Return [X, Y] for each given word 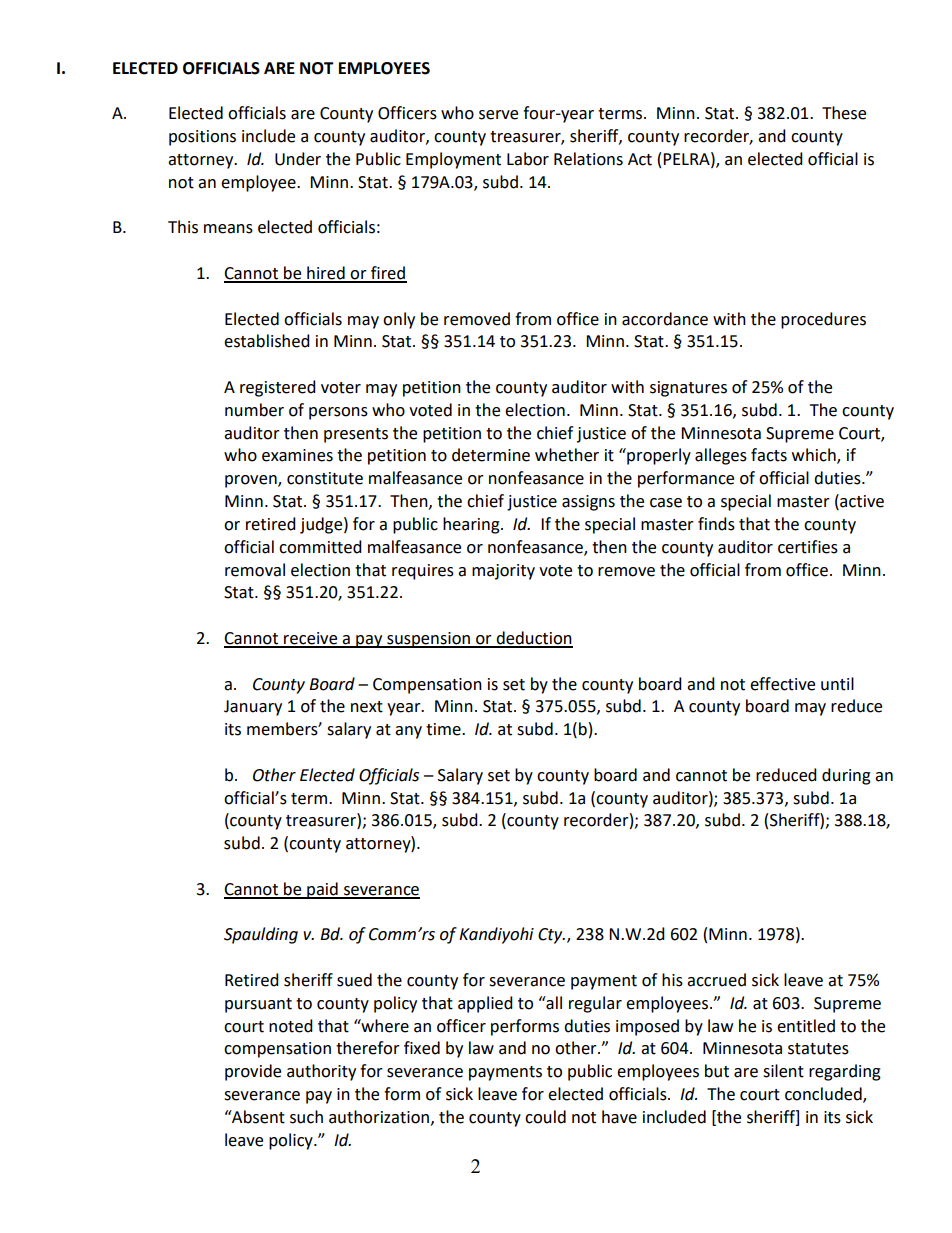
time [444, 729]
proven [252, 481]
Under [298, 159]
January [253, 708]
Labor [528, 159]
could [545, 1117]
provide [253, 1072]
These [844, 113]
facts [769, 455]
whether [567, 455]
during [846, 776]
